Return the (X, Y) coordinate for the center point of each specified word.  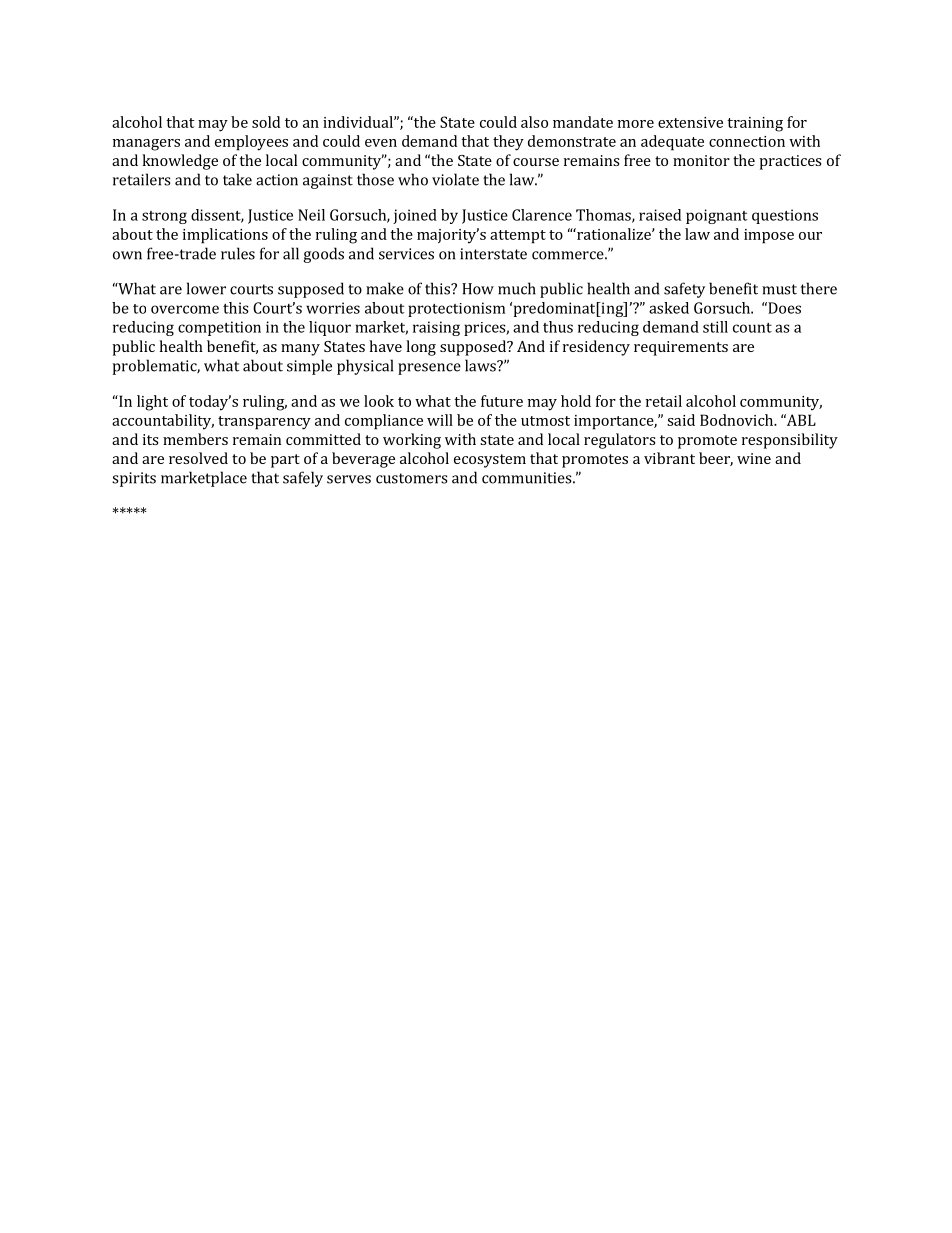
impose (769, 236)
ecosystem (490, 461)
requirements (681, 348)
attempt (518, 237)
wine (754, 458)
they (508, 143)
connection (747, 141)
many (300, 350)
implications (225, 236)
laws (481, 365)
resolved (198, 458)
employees (251, 143)
